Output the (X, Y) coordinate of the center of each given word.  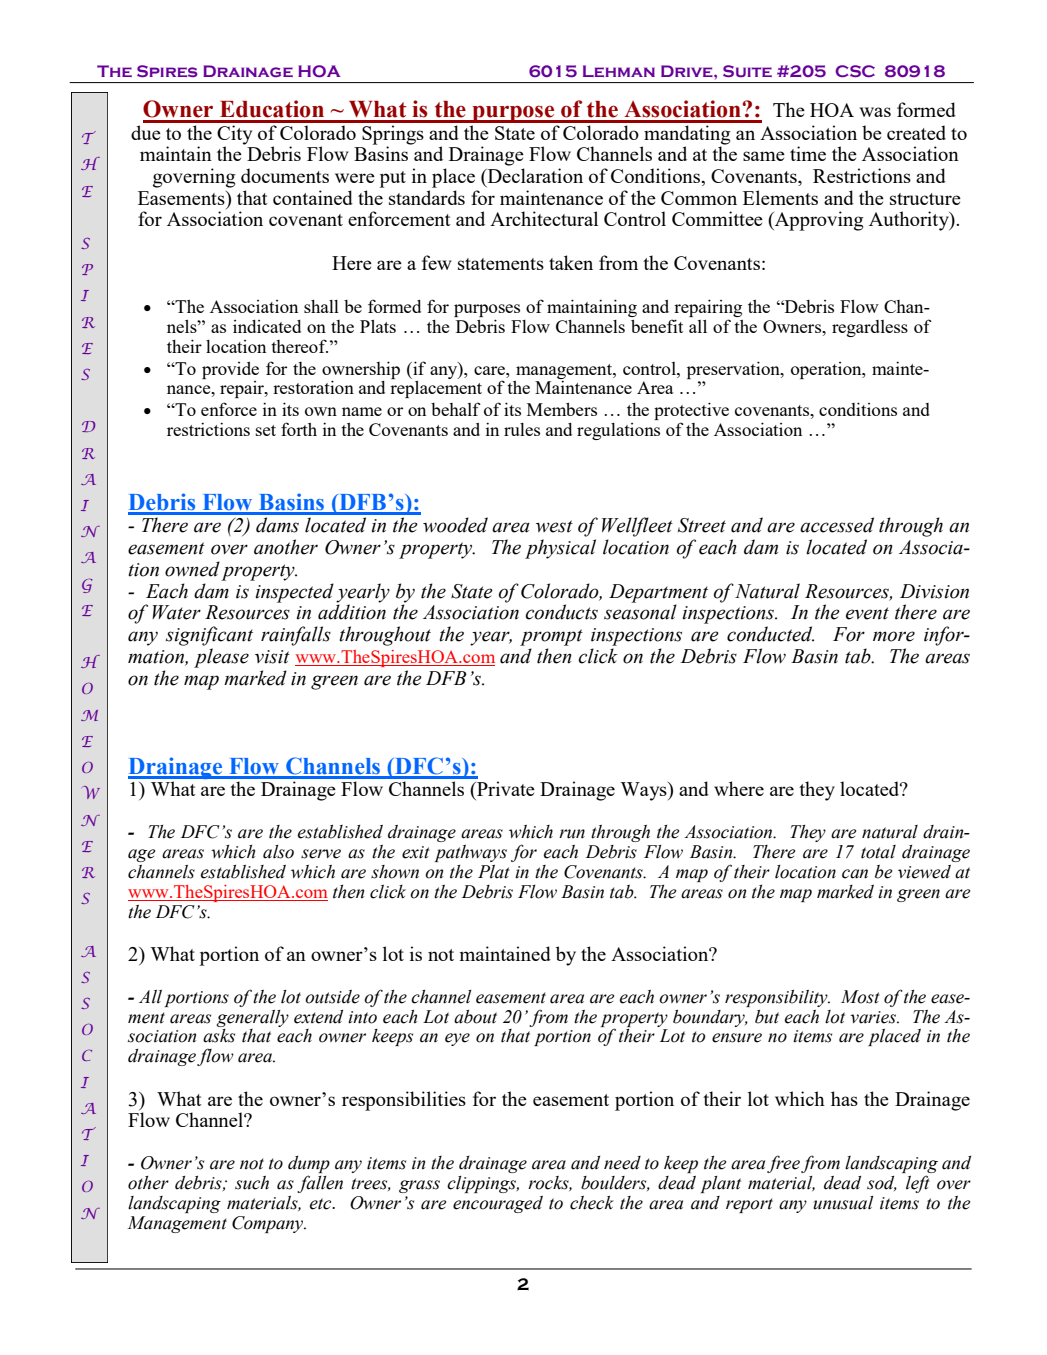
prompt (551, 637)
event (867, 613)
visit (272, 657)
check (592, 1203)
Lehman (619, 71)
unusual (843, 1203)
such (252, 1183)
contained (313, 197)
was (875, 112)
